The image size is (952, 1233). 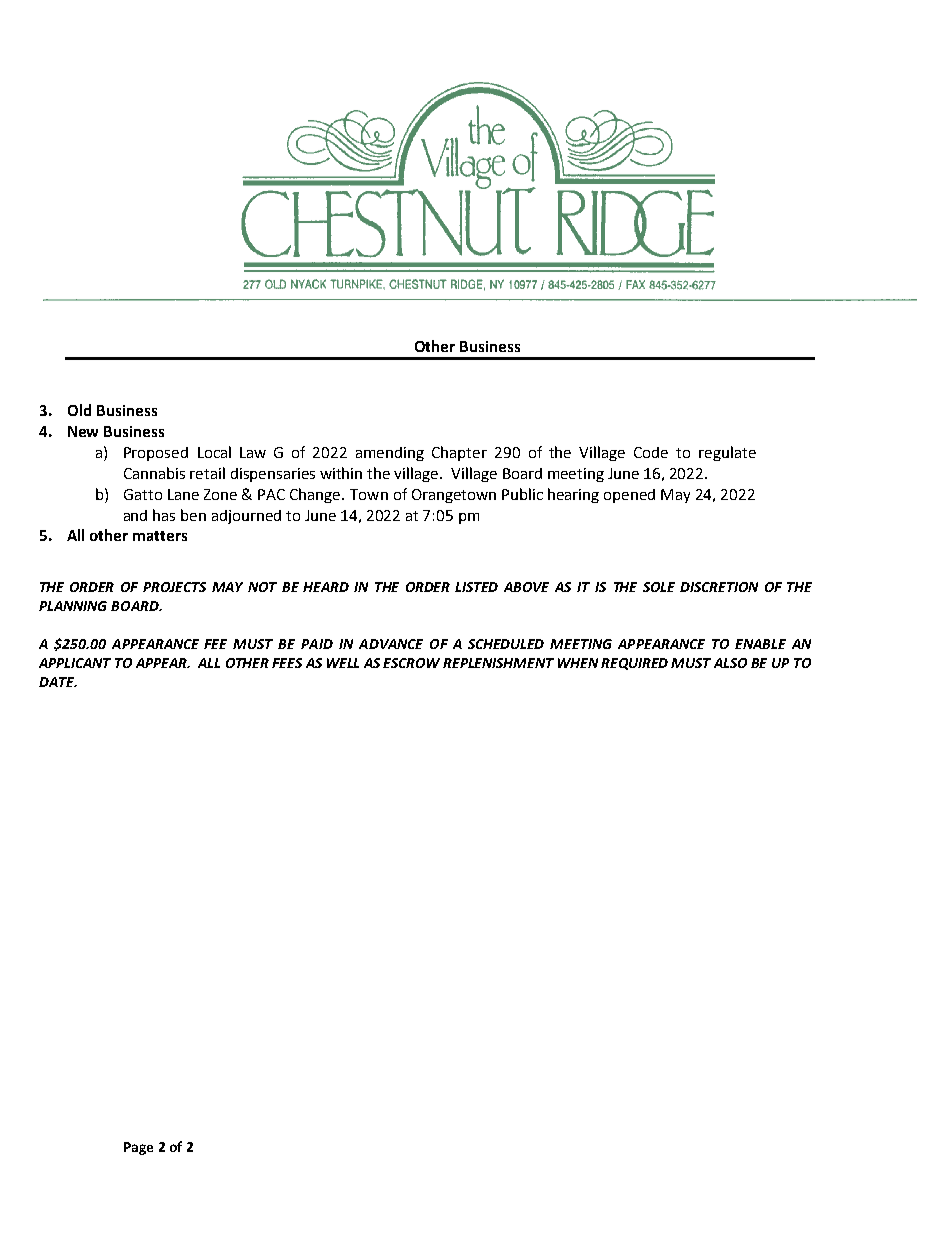 What do you see at coordinates (57, 682) in the document?
I see `DATE` at bounding box center [57, 682].
